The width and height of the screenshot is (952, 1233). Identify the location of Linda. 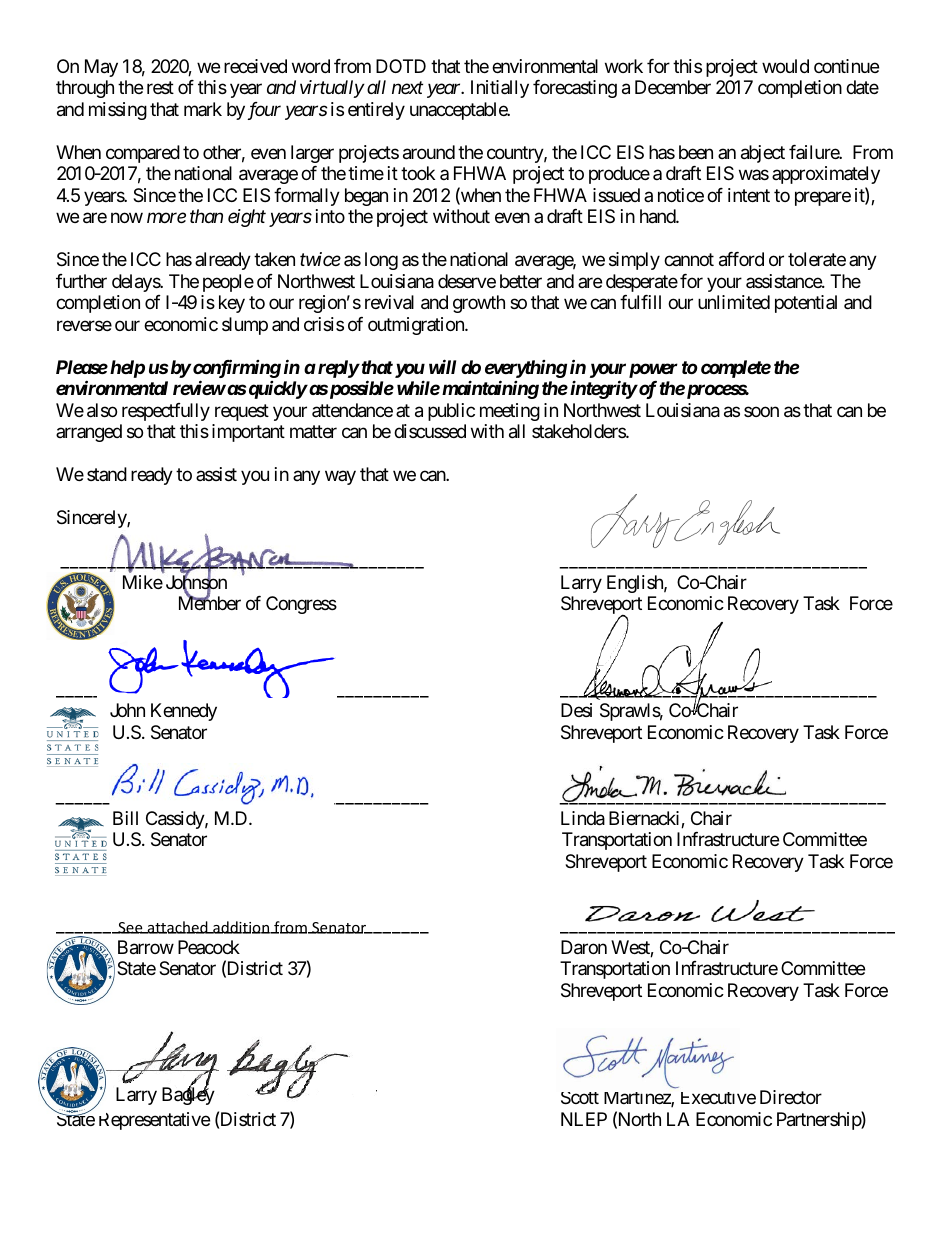
(583, 818).
